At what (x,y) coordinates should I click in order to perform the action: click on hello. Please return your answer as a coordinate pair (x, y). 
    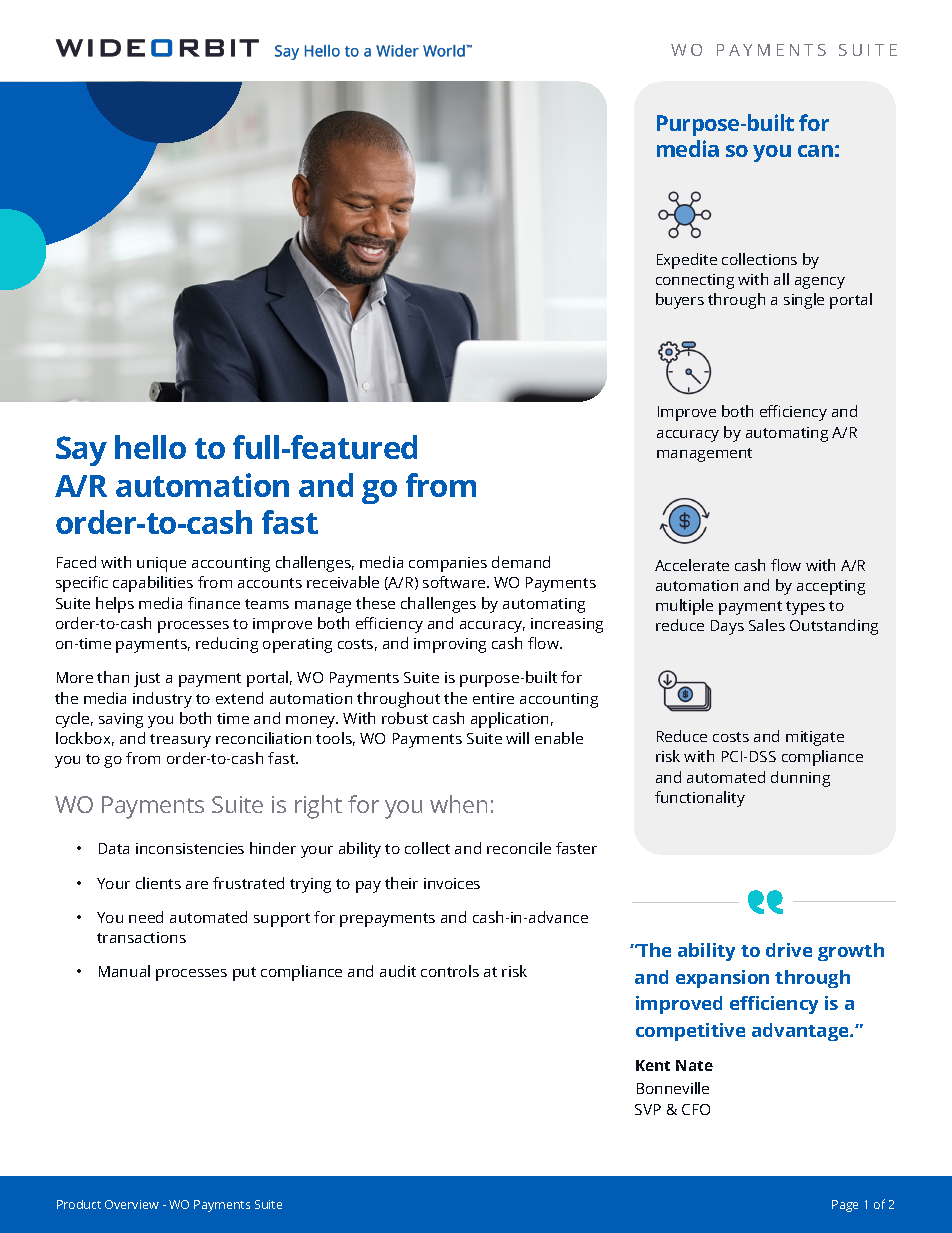
    Looking at the image, I should click on (150, 447).
